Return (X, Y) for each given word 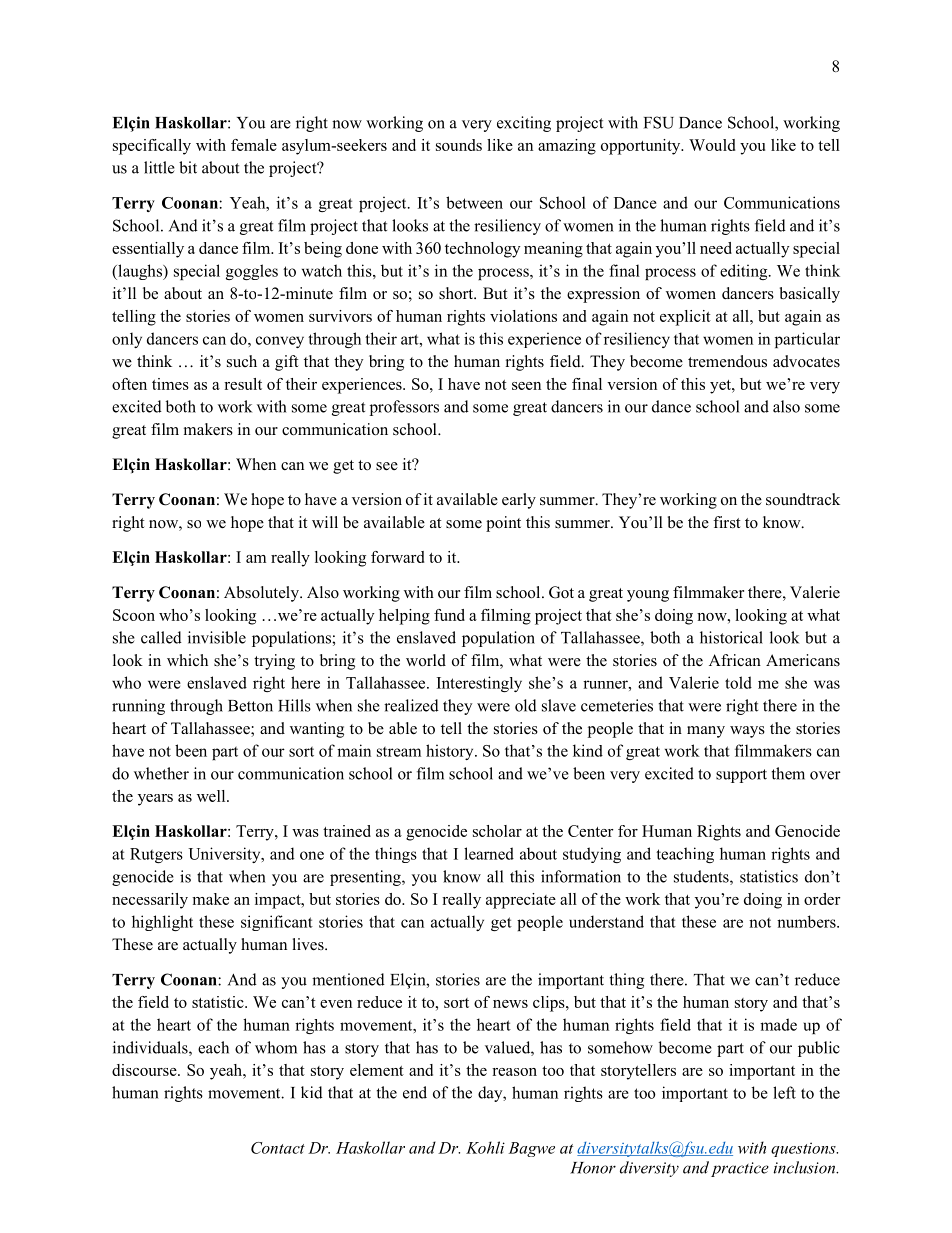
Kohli (485, 1147)
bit (188, 167)
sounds (459, 145)
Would (712, 145)
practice (740, 1169)
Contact (278, 1148)
